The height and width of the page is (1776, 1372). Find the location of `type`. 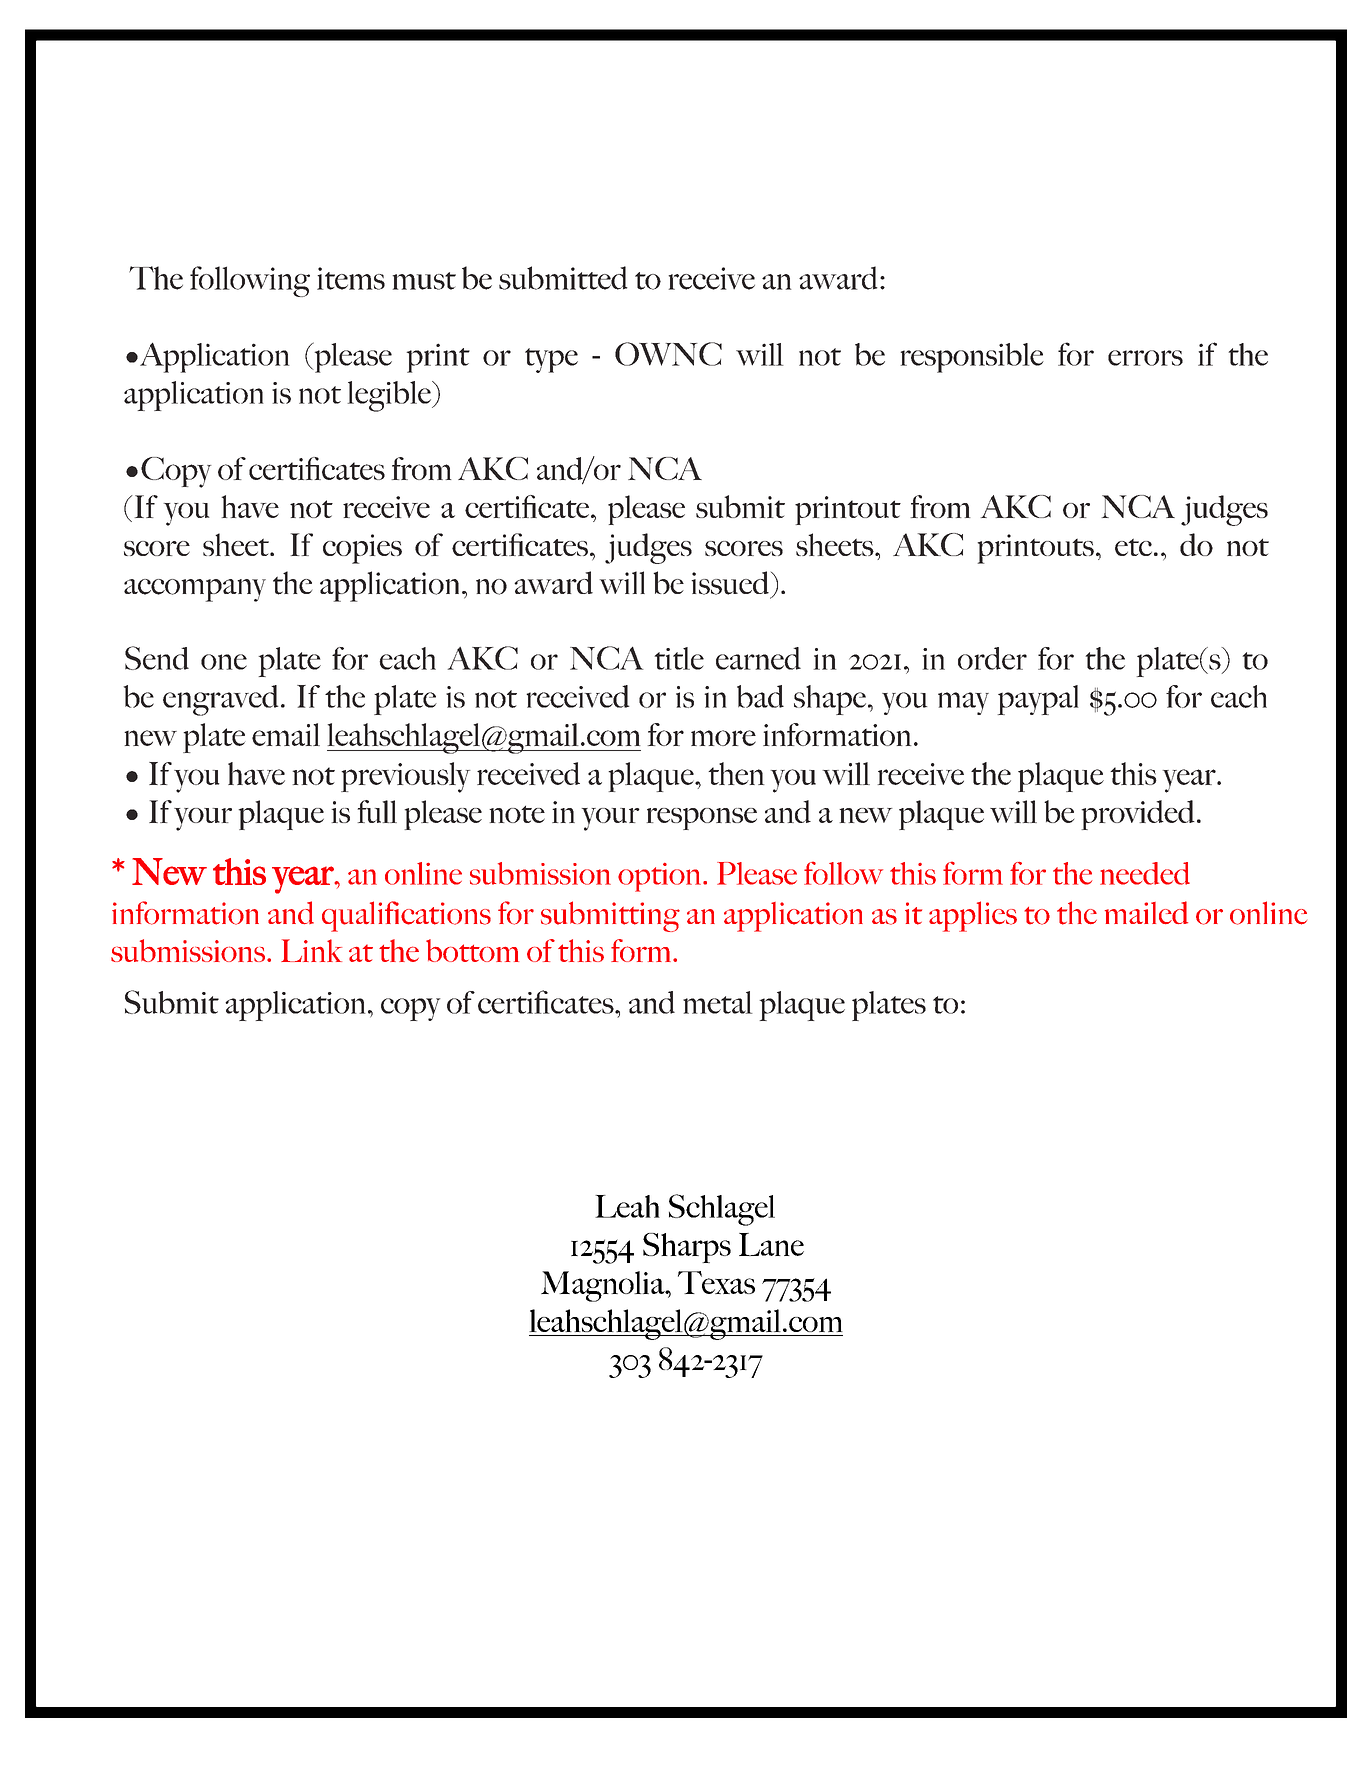

type is located at coordinates (551, 360).
